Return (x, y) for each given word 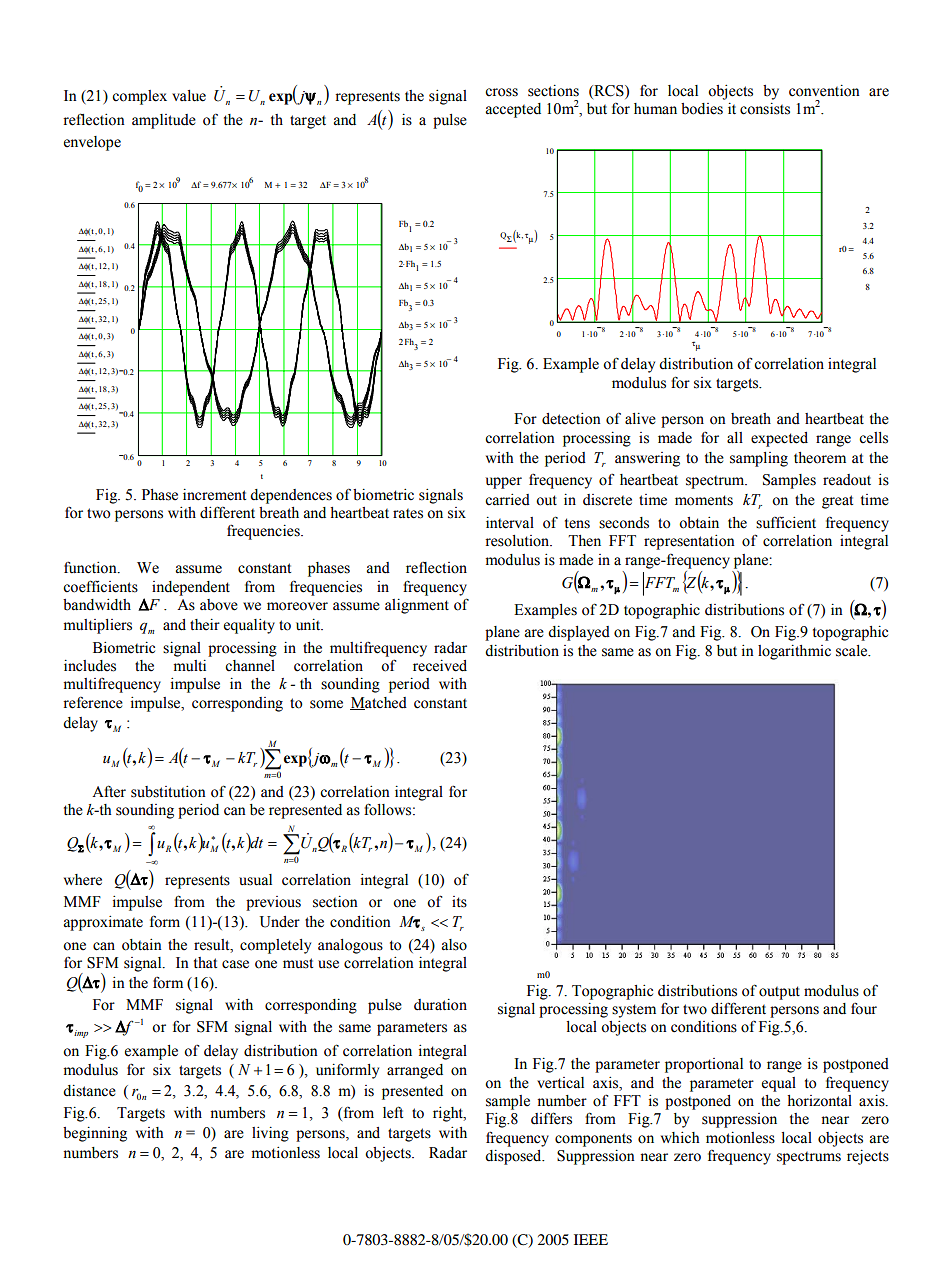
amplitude (164, 121)
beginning (95, 1134)
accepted (513, 110)
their (205, 625)
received (440, 666)
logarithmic (794, 652)
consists (765, 109)
